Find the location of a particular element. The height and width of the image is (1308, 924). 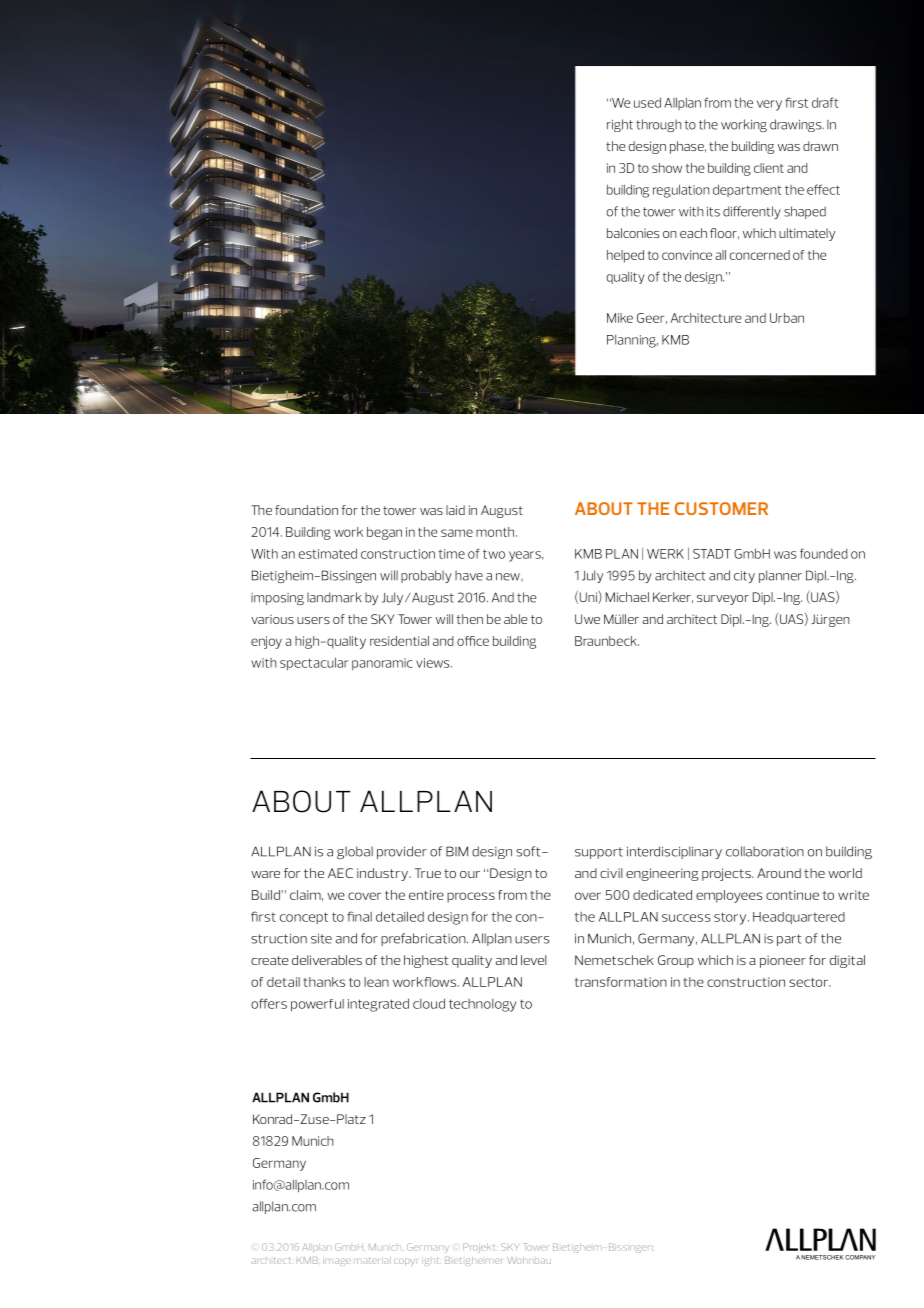

pioneer is located at coordinates (783, 961).
